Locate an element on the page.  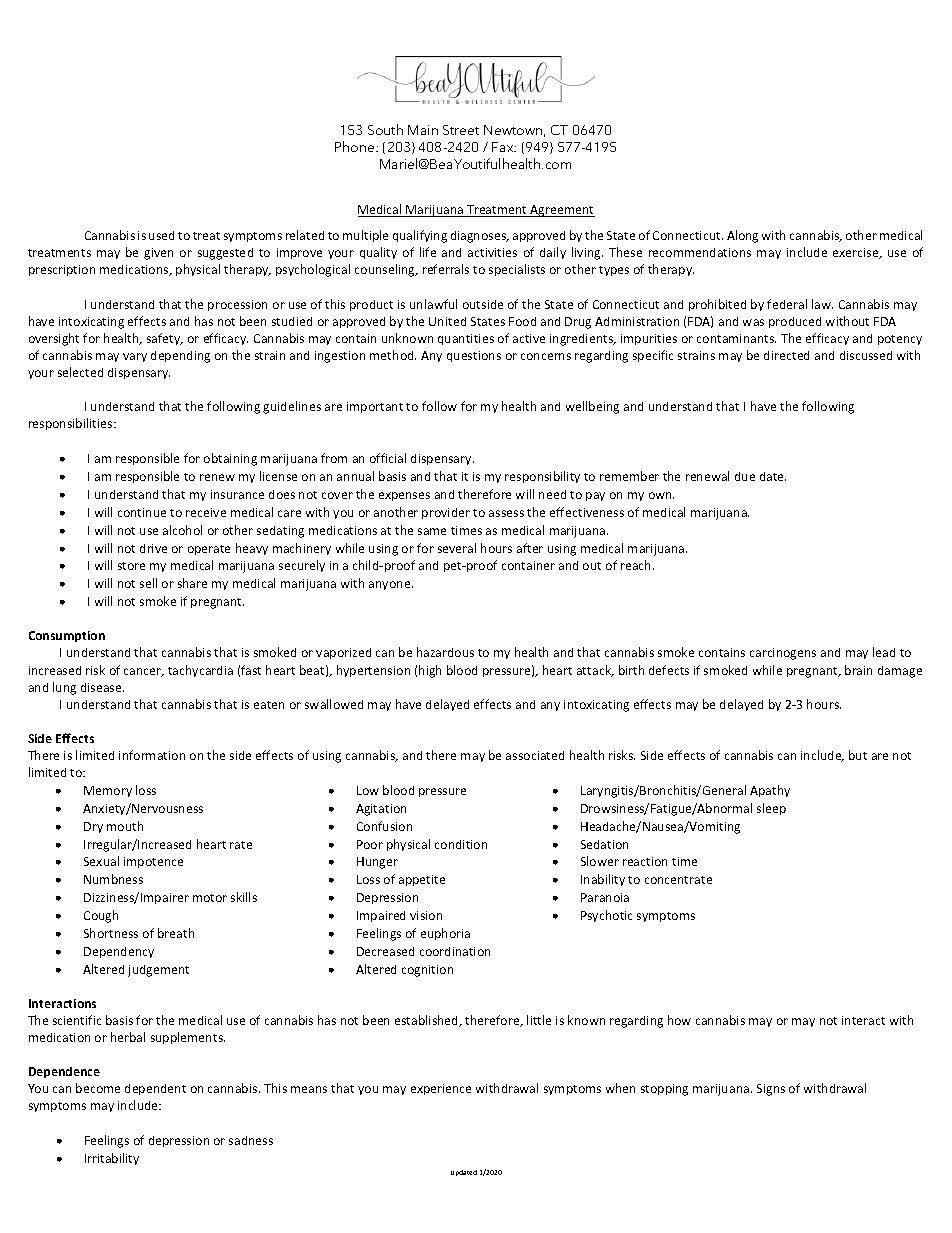
dependent is located at coordinates (155, 1089).
